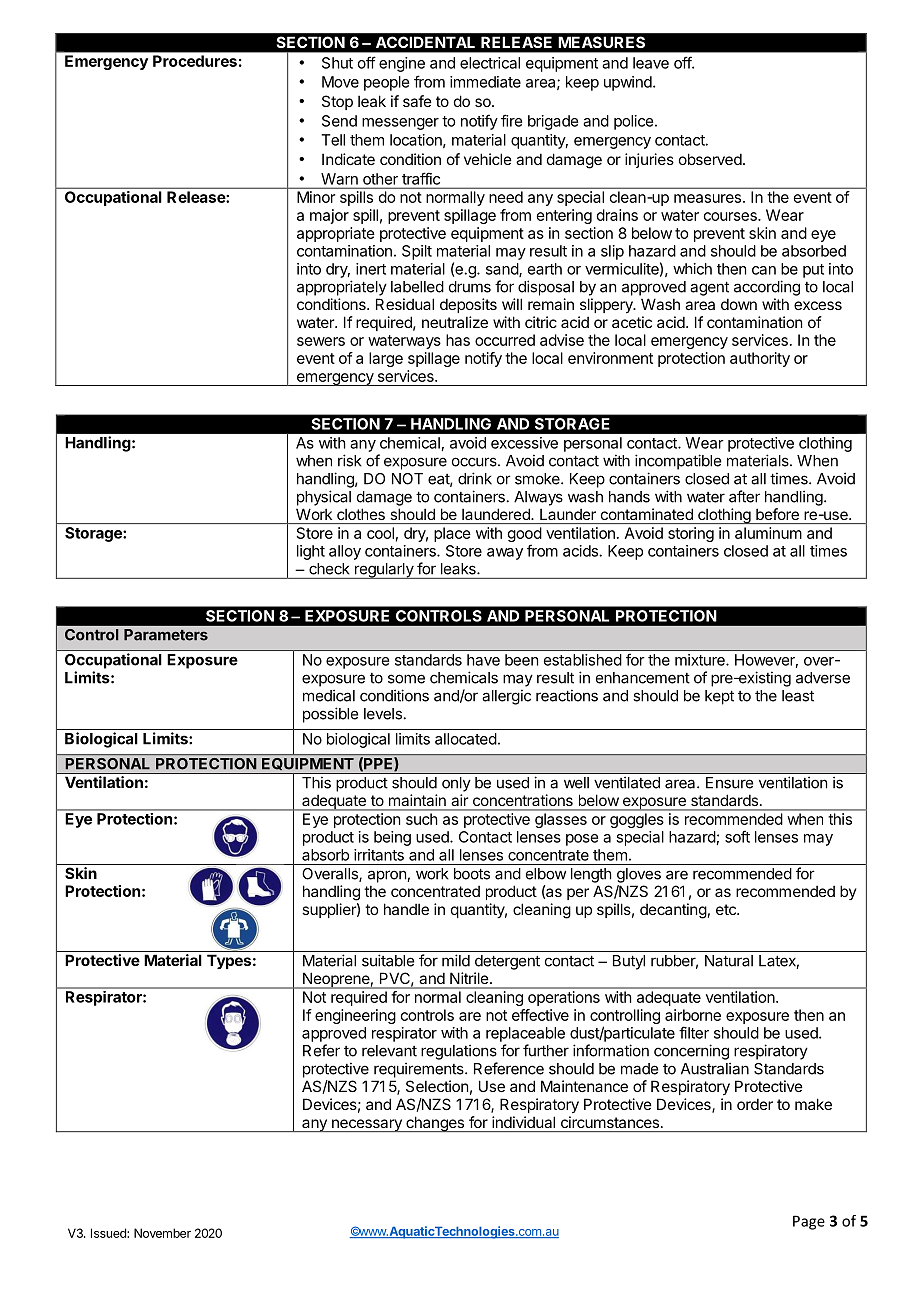 This screenshot has height=1308, width=924. What do you see at coordinates (760, 359) in the screenshot?
I see `authority` at bounding box center [760, 359].
